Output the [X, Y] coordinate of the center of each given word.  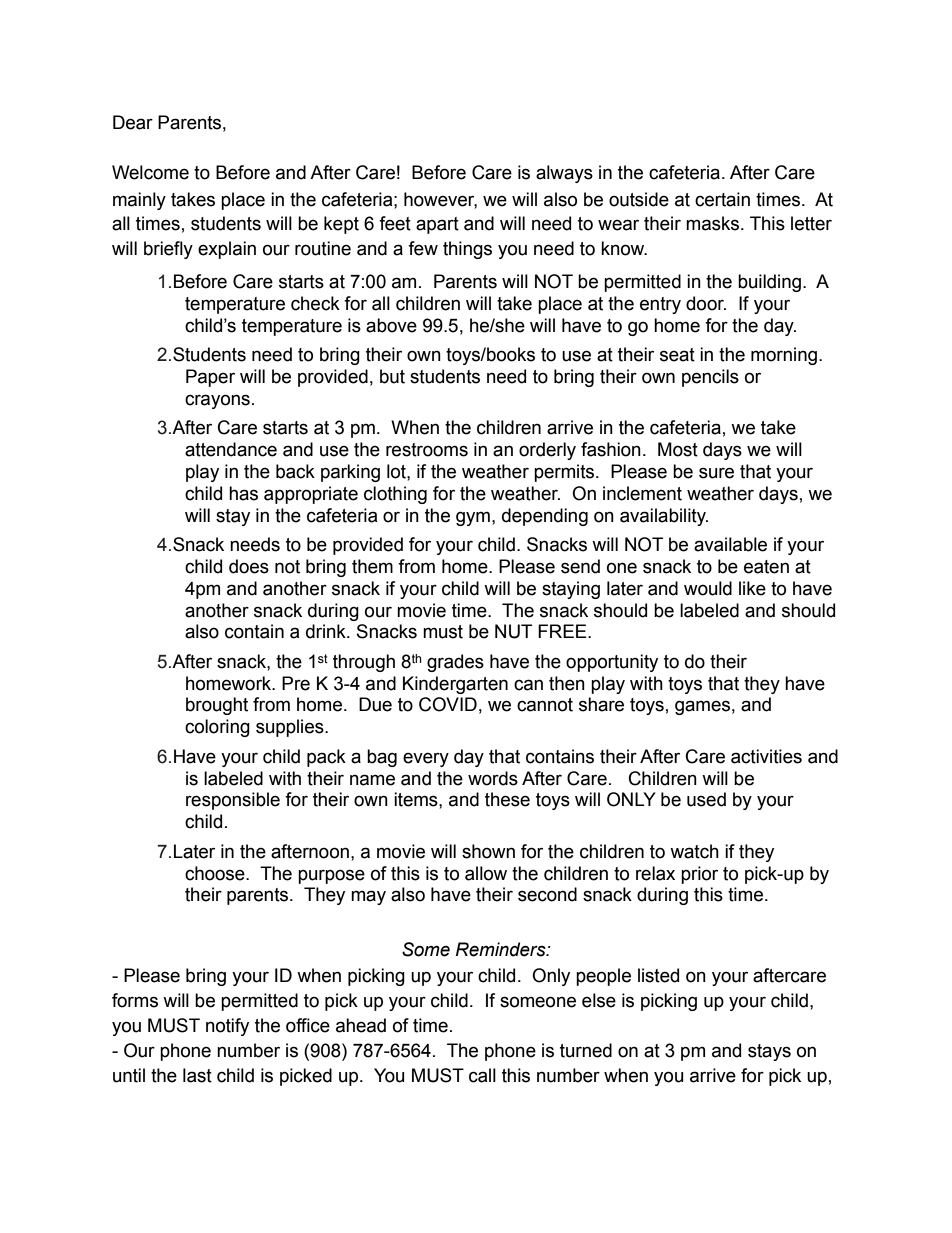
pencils [710, 378]
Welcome [150, 172]
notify [227, 1027]
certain [722, 199]
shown [488, 851]
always [564, 174]
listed [658, 975]
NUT [513, 631]
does [249, 566]
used [706, 799]
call [482, 1075]
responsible [233, 801]
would [708, 588]
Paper [210, 378]
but [392, 376]
